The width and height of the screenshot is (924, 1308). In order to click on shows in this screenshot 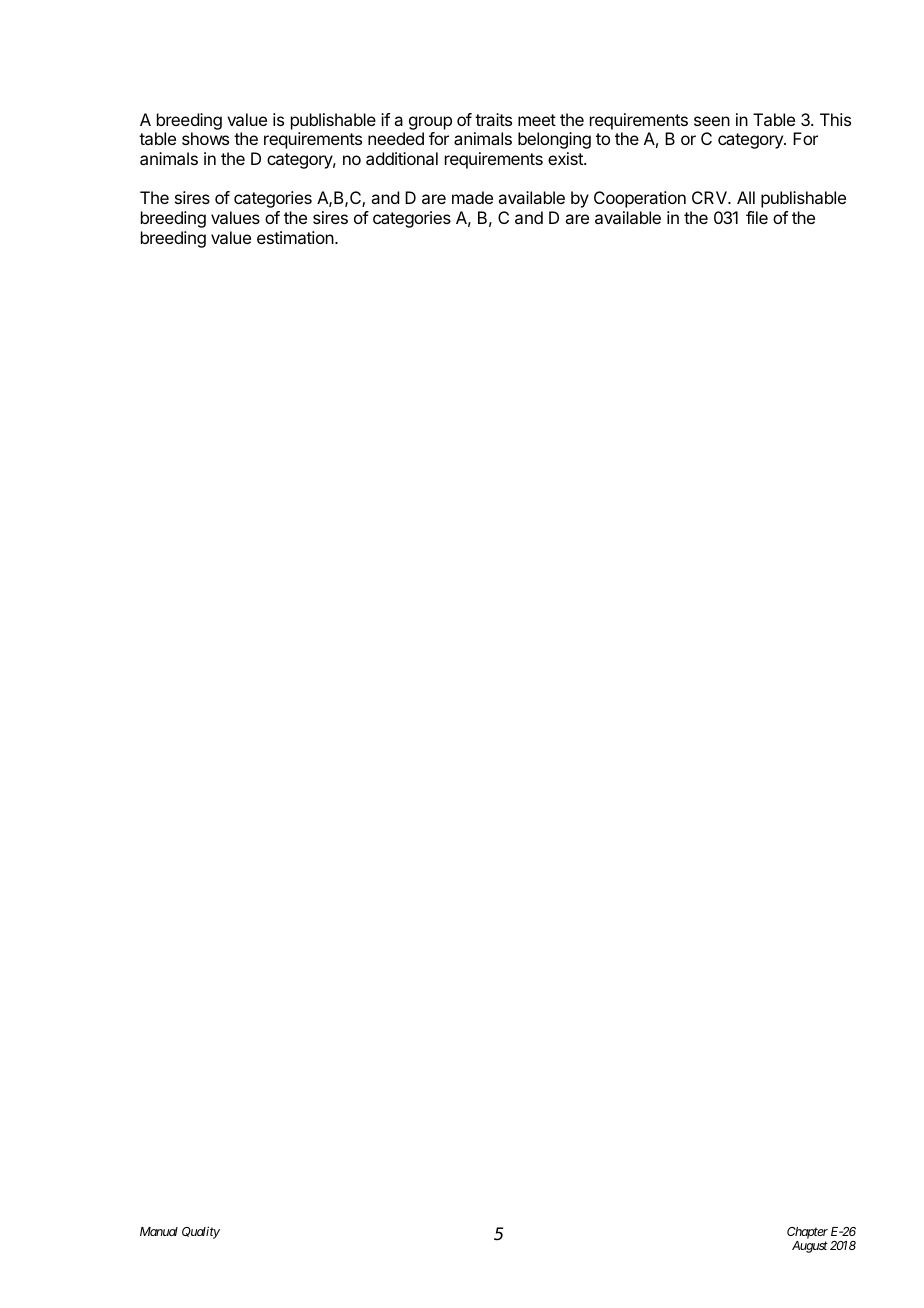, I will do `click(205, 138)`.
